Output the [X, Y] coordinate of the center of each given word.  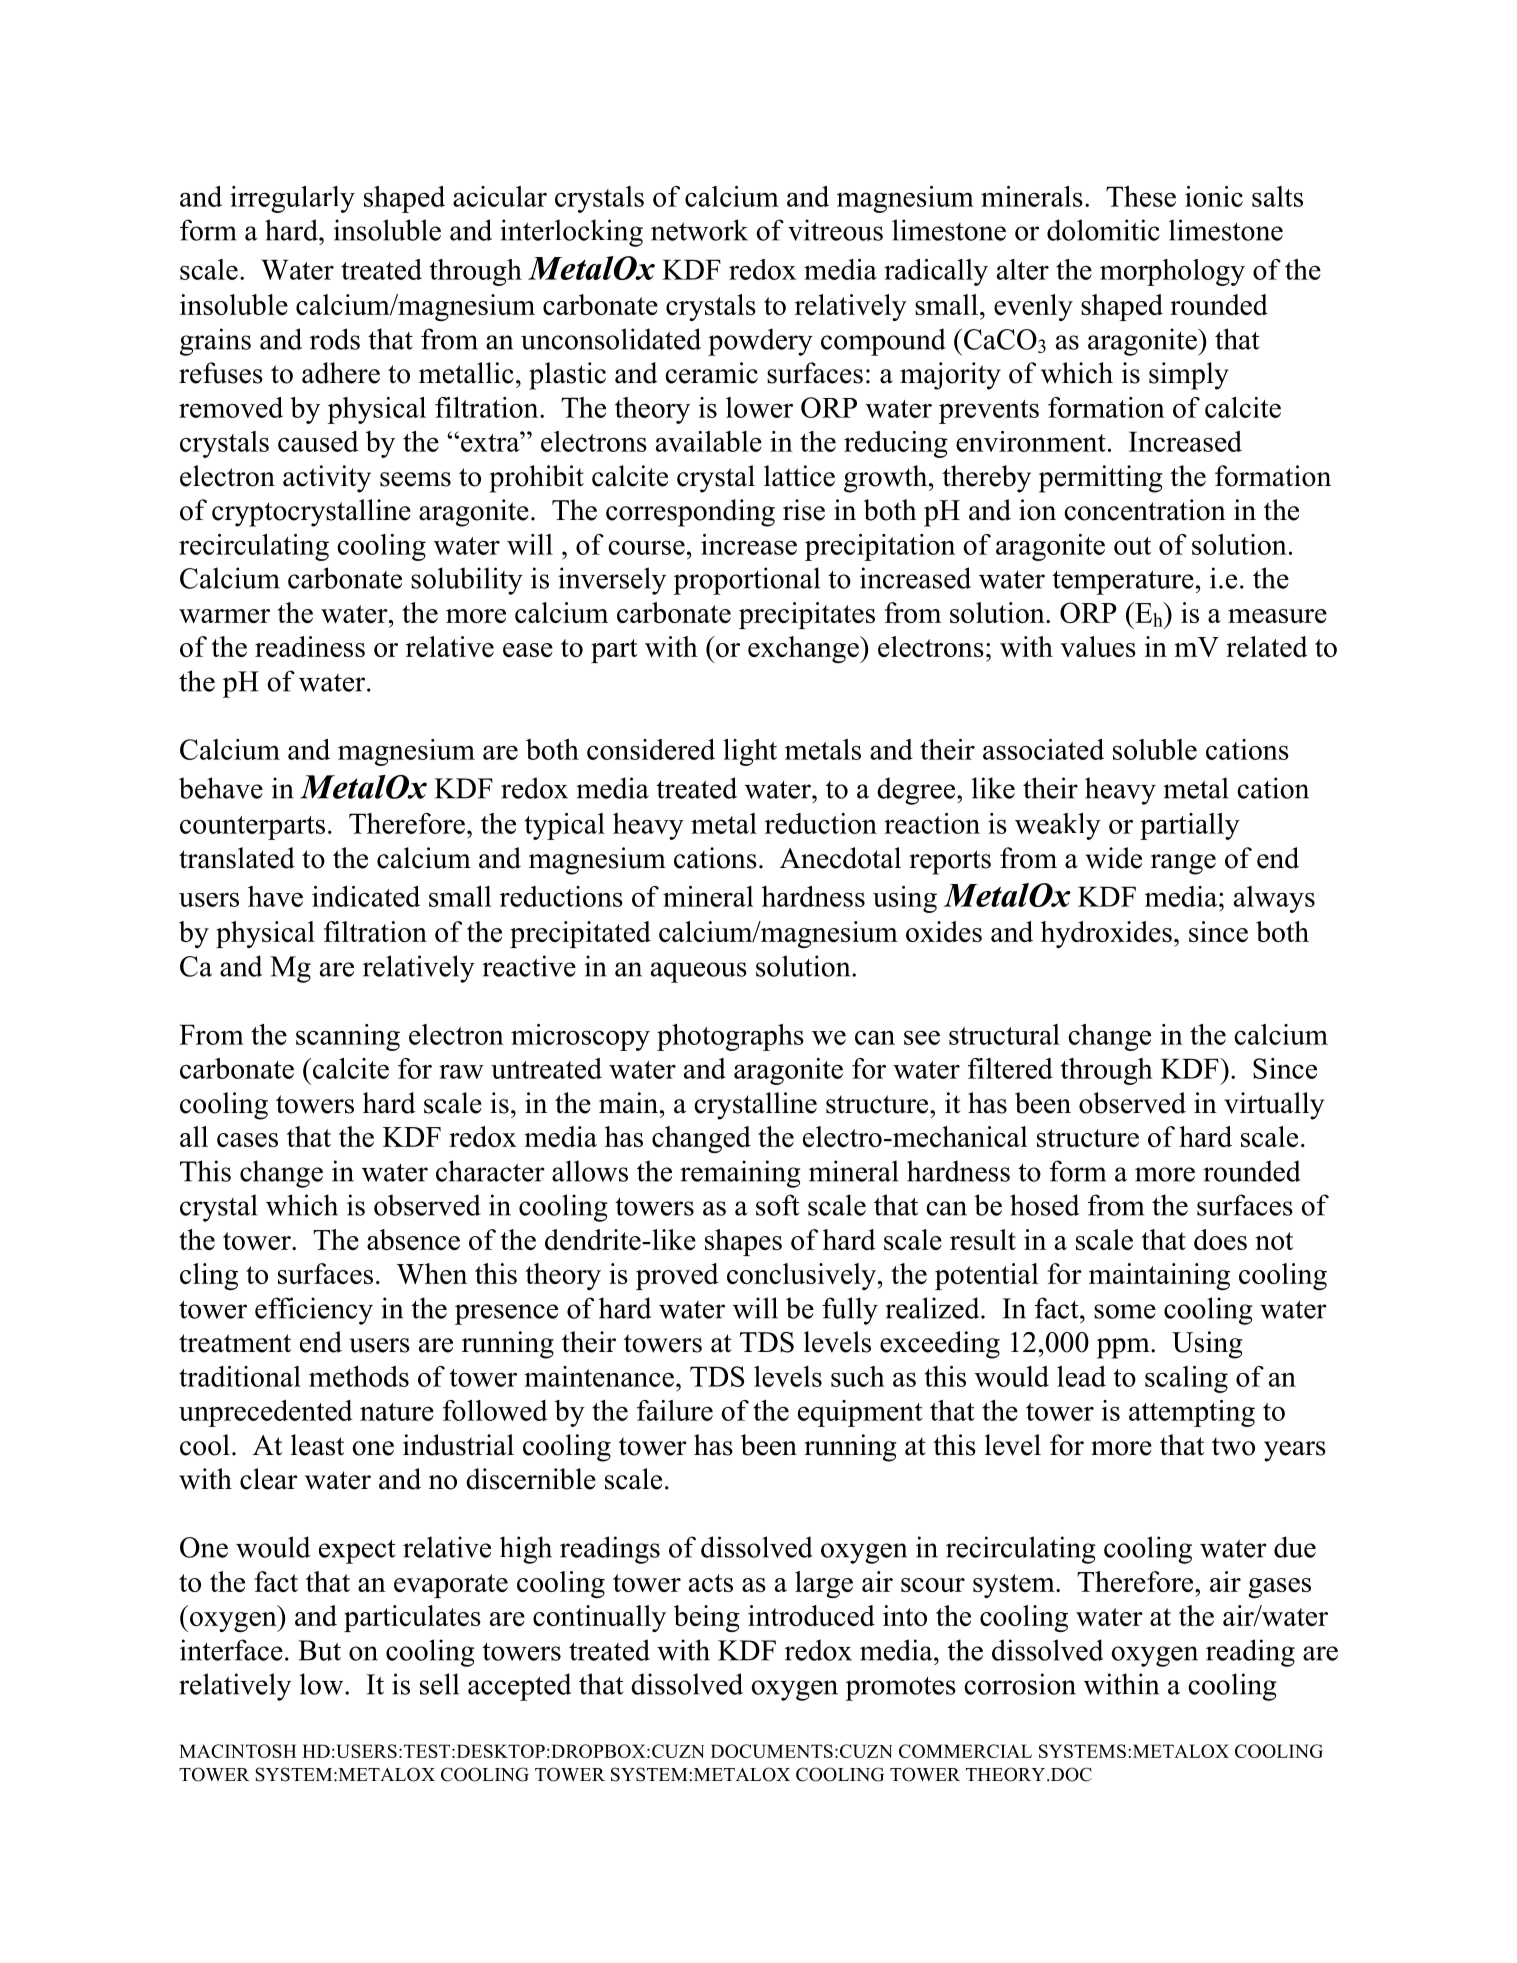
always [1274, 899]
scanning [348, 1037]
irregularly [292, 199]
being [707, 1618]
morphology [1172, 272]
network [699, 230]
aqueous [699, 972]
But [319, 1650]
